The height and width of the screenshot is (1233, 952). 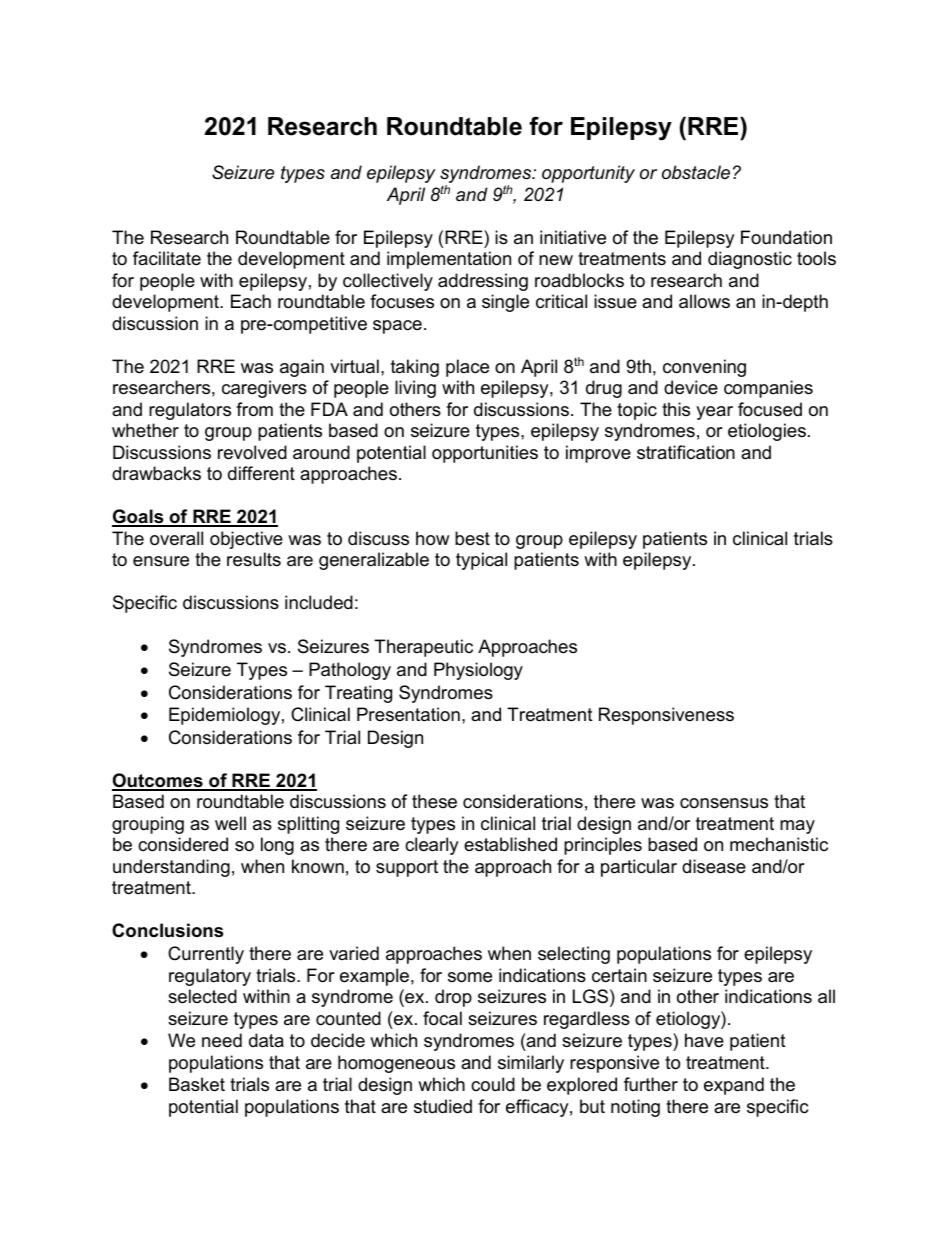 I want to click on obstacle, so click(x=696, y=172).
